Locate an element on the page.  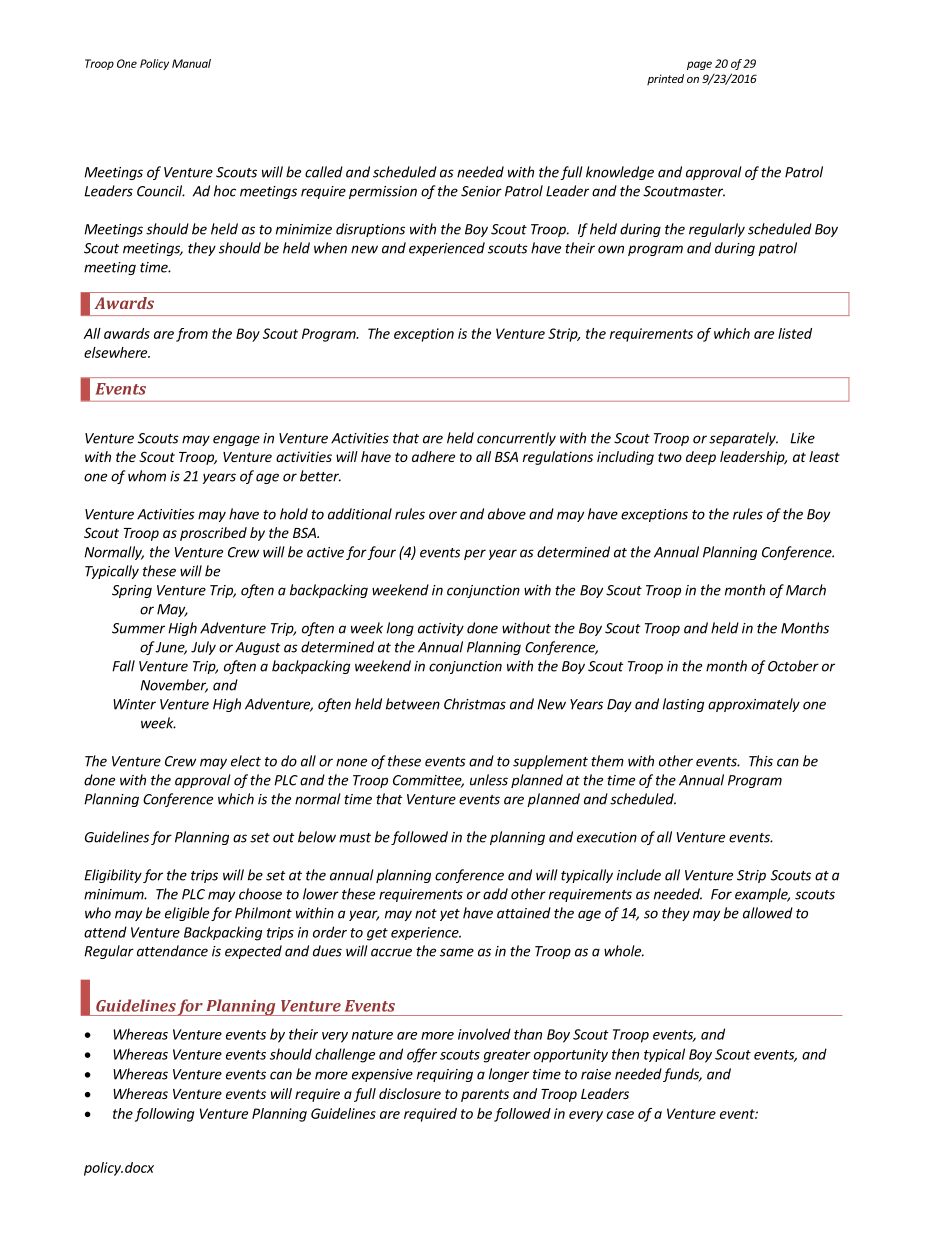
This is located at coordinates (761, 761).
